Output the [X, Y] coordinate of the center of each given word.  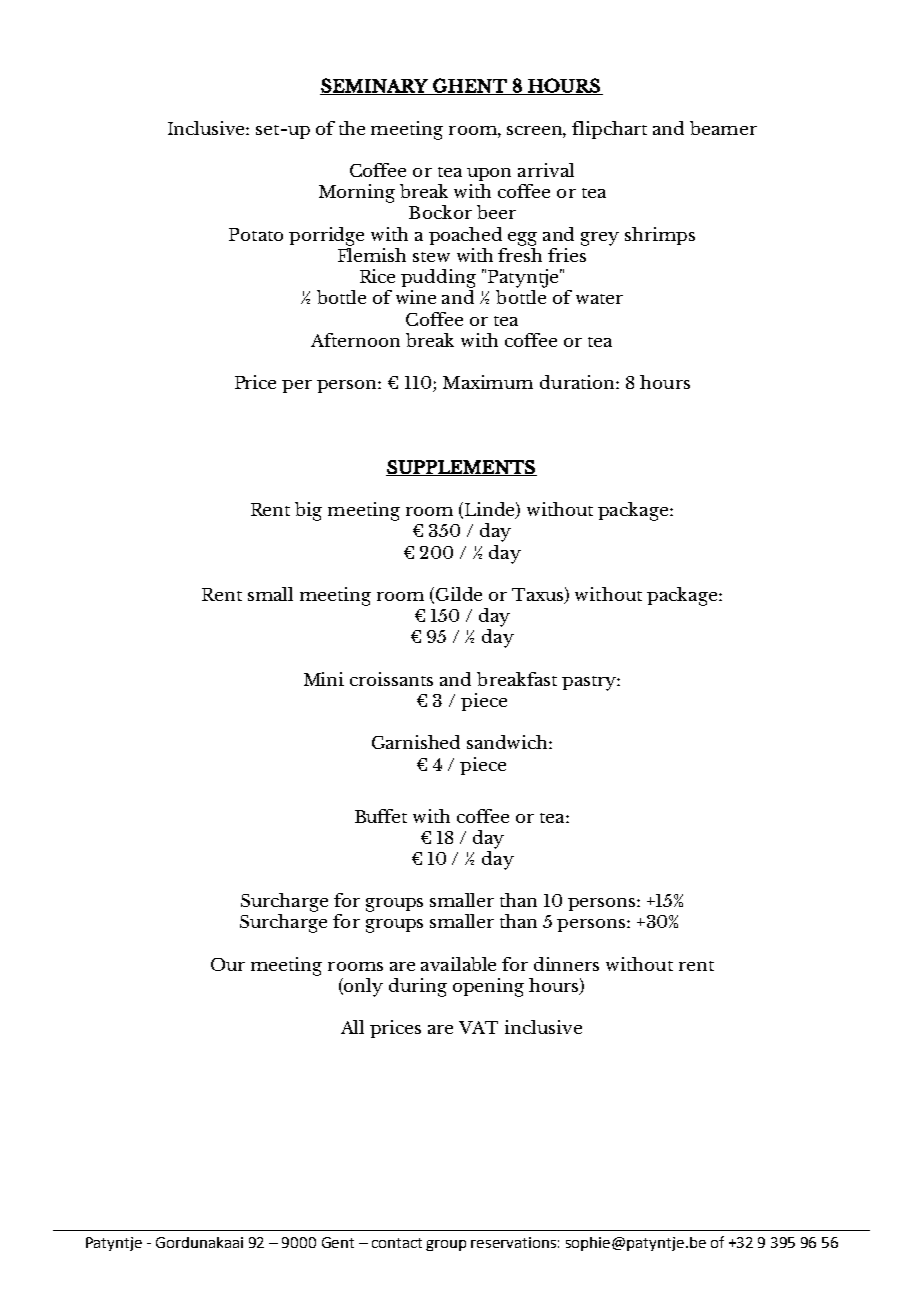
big [308, 511]
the [352, 128]
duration [578, 382]
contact [397, 1243]
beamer [723, 128]
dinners [566, 964]
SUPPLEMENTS [461, 468]
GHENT [470, 86]
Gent [338, 1242]
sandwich [508, 742]
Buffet [381, 816]
